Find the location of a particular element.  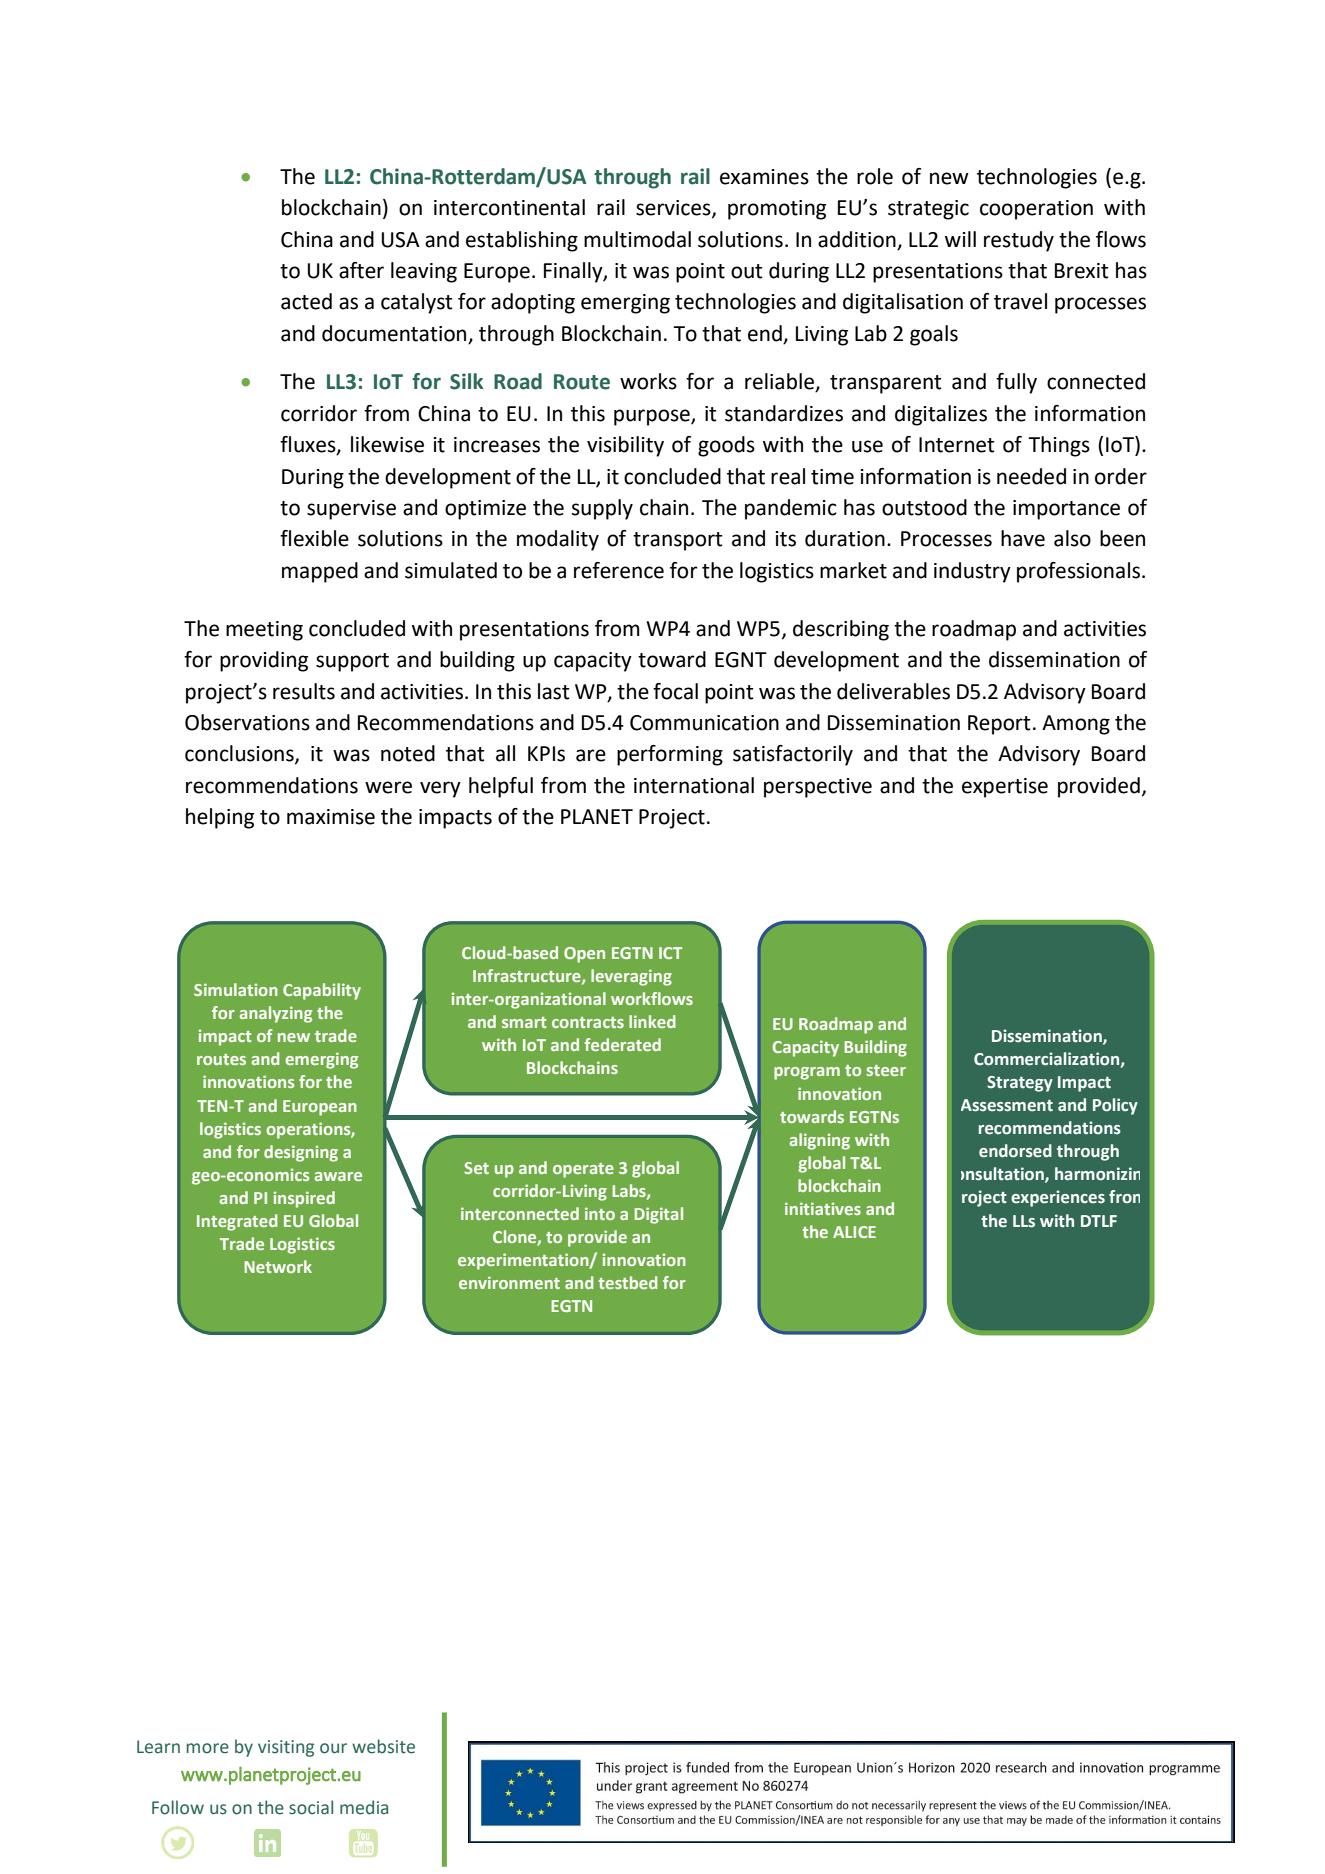

Network is located at coordinates (278, 1266).
